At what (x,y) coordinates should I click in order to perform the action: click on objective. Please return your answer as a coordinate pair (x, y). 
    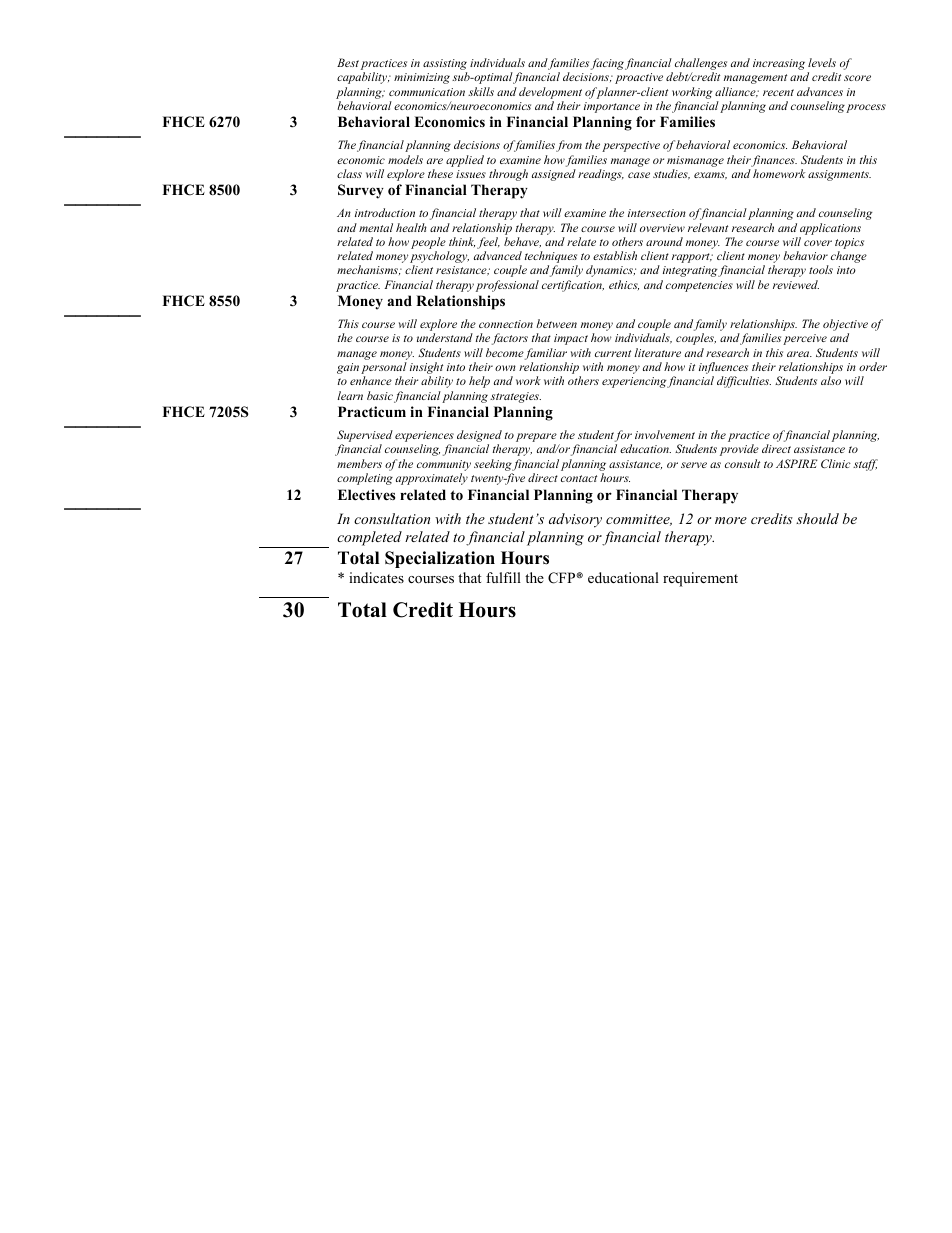
    Looking at the image, I should click on (845, 326).
